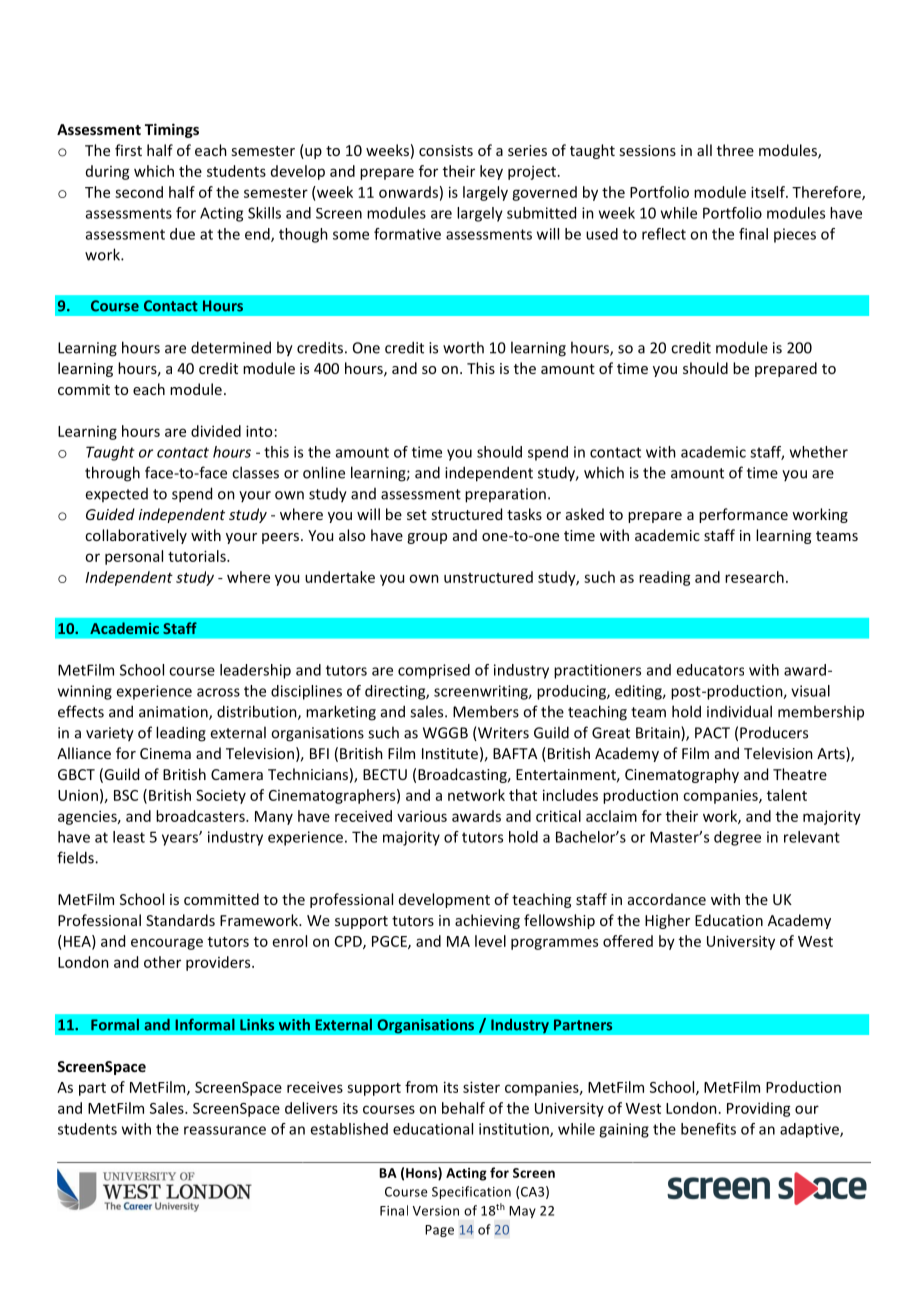 The image size is (924, 1308). Describe the element at coordinates (136, 536) in the page. I see `collaboratively` at that location.
